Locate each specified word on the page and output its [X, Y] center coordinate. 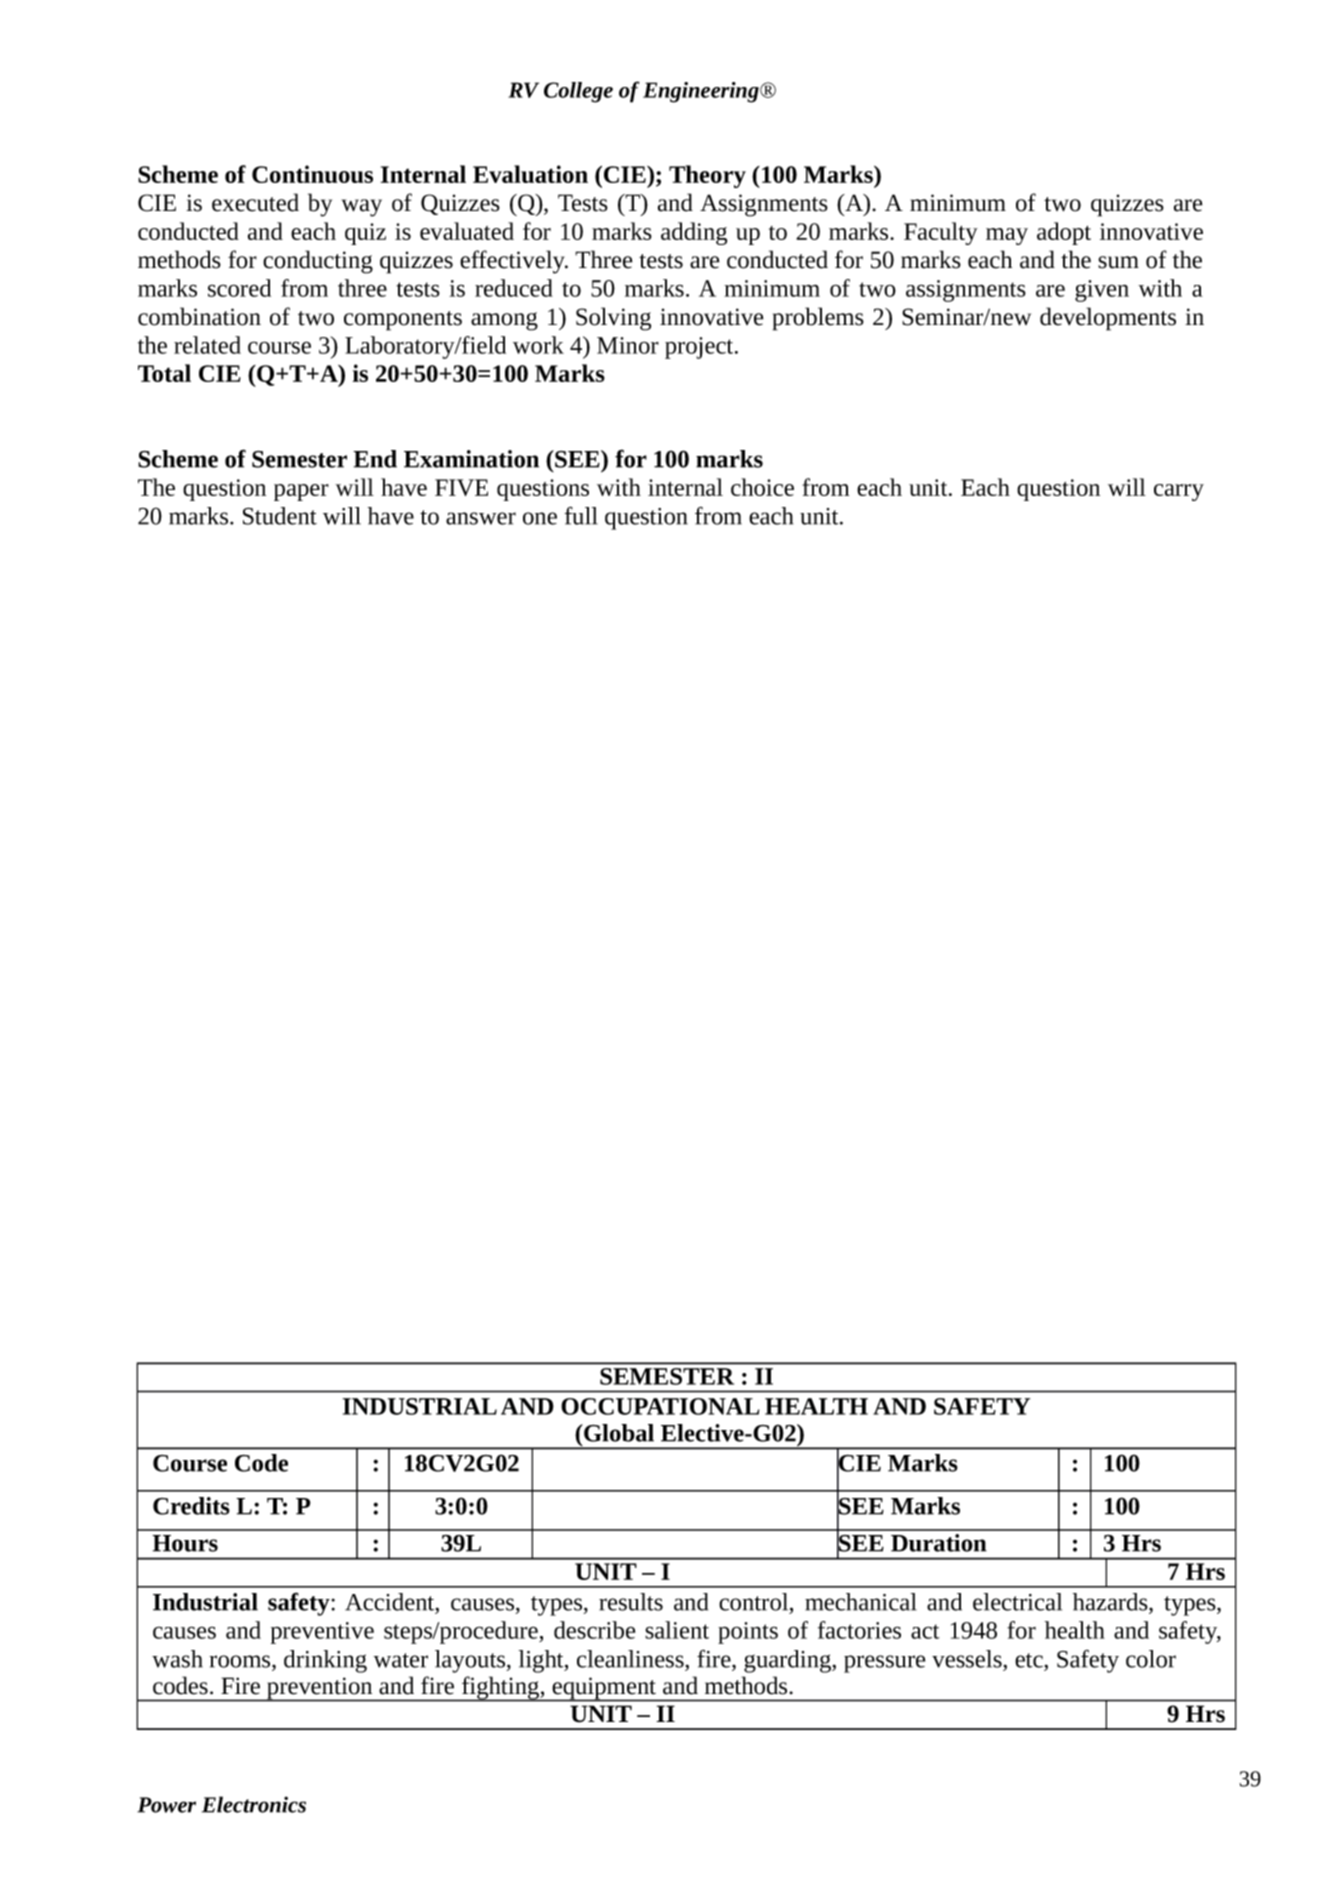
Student [280, 516]
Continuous [312, 174]
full [581, 515]
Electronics [254, 1804]
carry [1179, 492]
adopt [1064, 233]
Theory [707, 176]
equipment [604, 1689]
